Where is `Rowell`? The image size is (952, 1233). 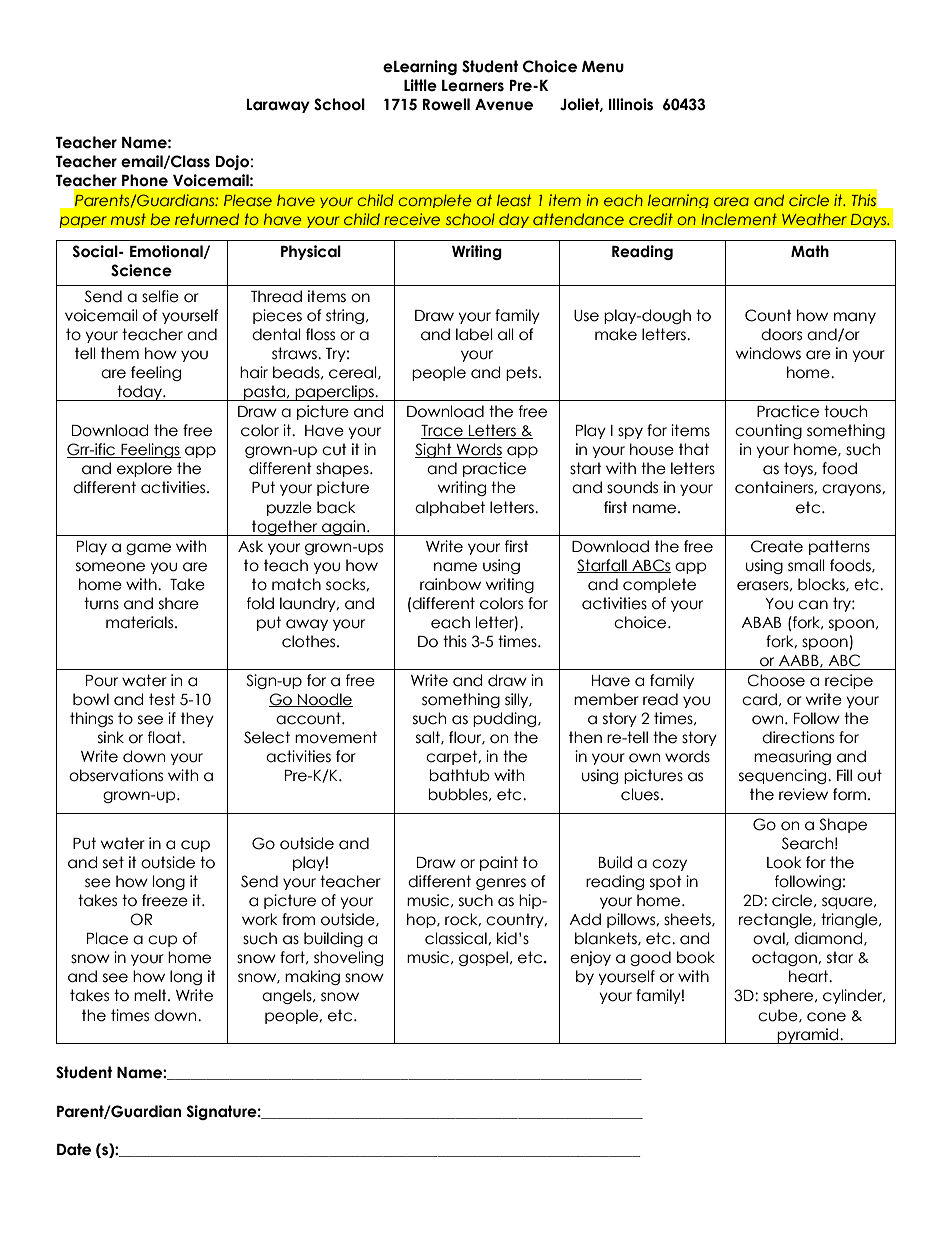
Rowell is located at coordinates (446, 104).
